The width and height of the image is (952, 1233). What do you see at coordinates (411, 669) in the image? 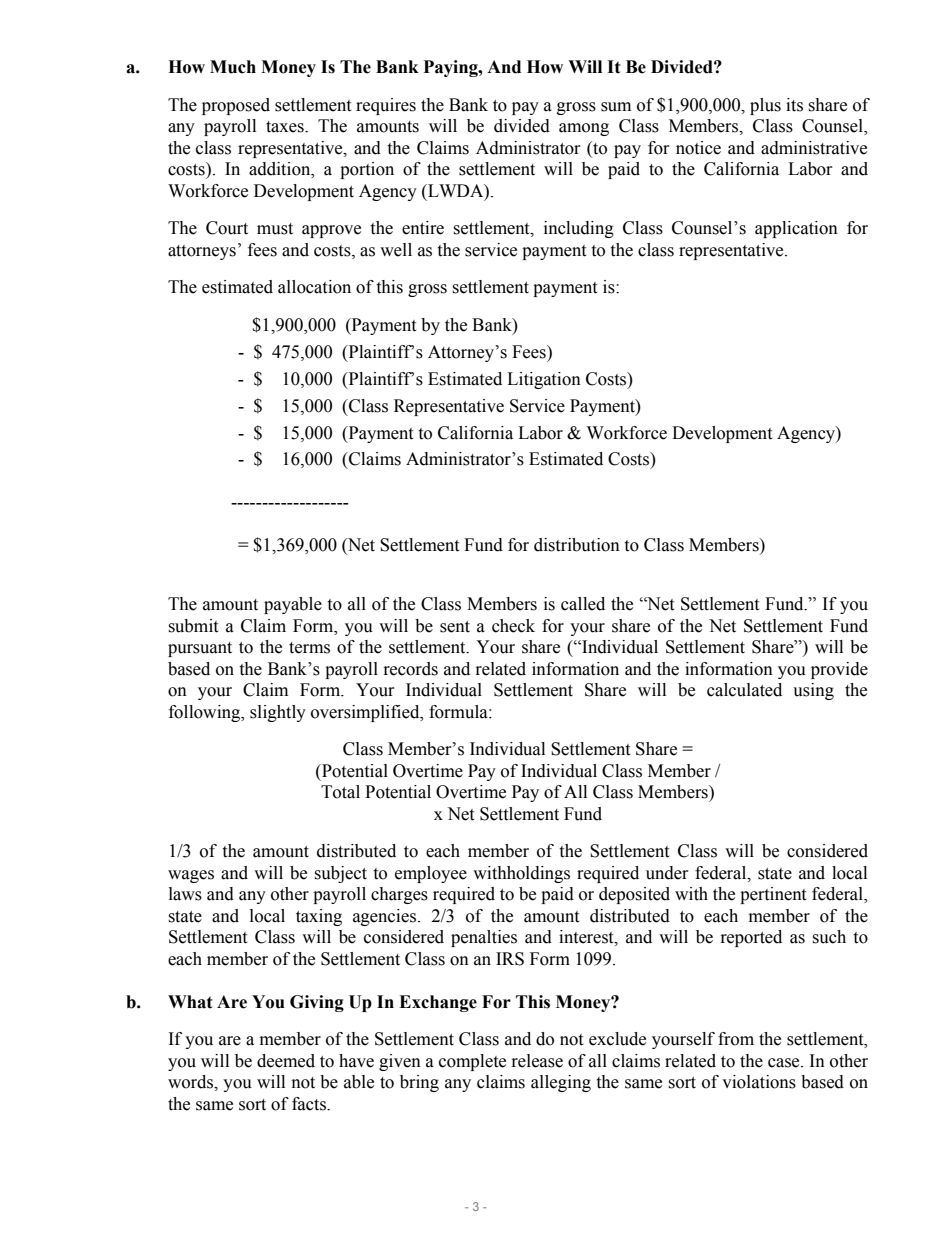
I see `records` at bounding box center [411, 669].
